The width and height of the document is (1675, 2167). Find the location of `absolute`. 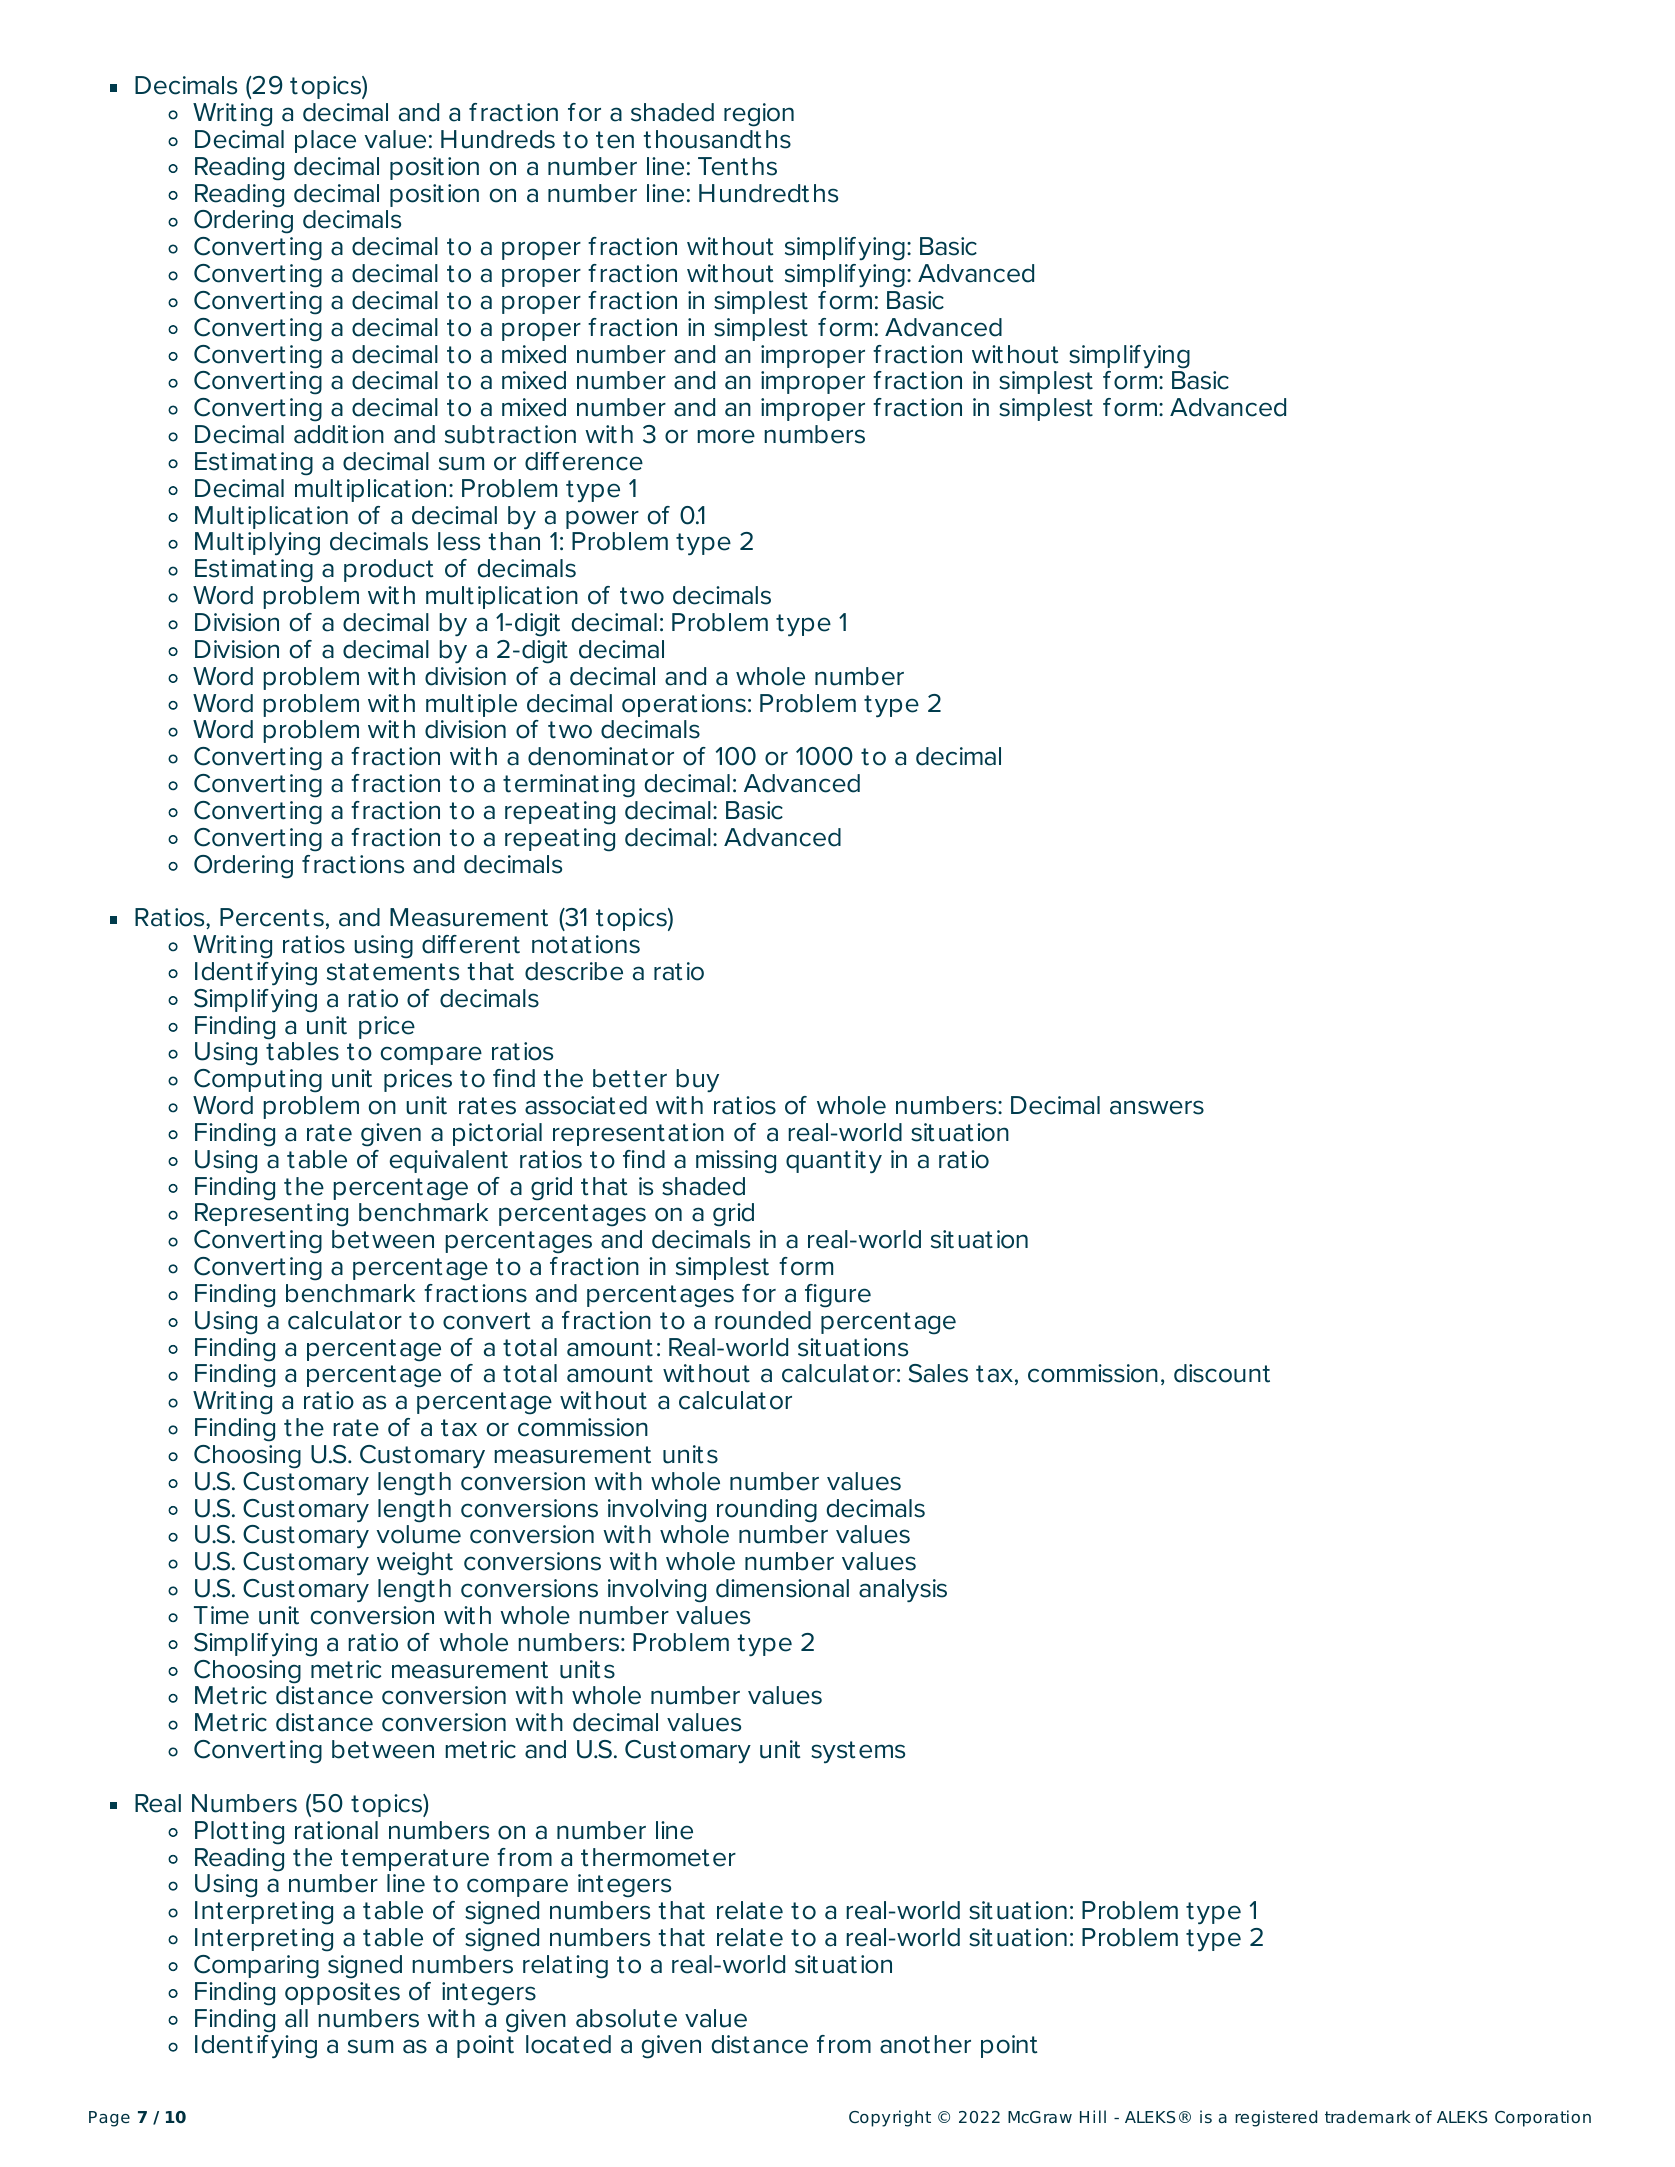

absolute is located at coordinates (626, 2018).
